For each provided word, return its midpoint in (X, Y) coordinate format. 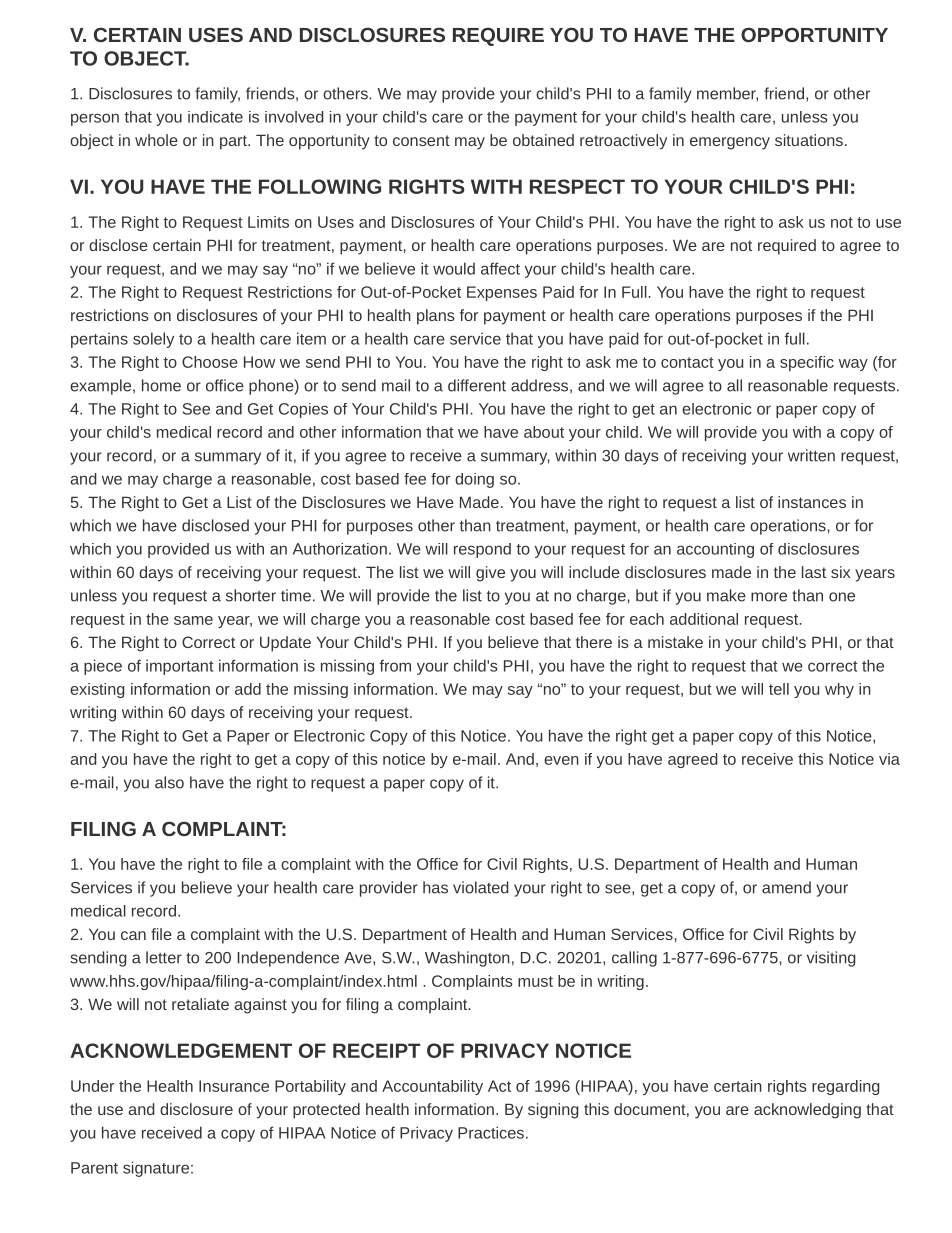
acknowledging (807, 1111)
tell (779, 689)
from (395, 665)
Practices (491, 1132)
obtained (543, 140)
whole (156, 140)
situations (809, 140)
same (193, 620)
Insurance (234, 1086)
